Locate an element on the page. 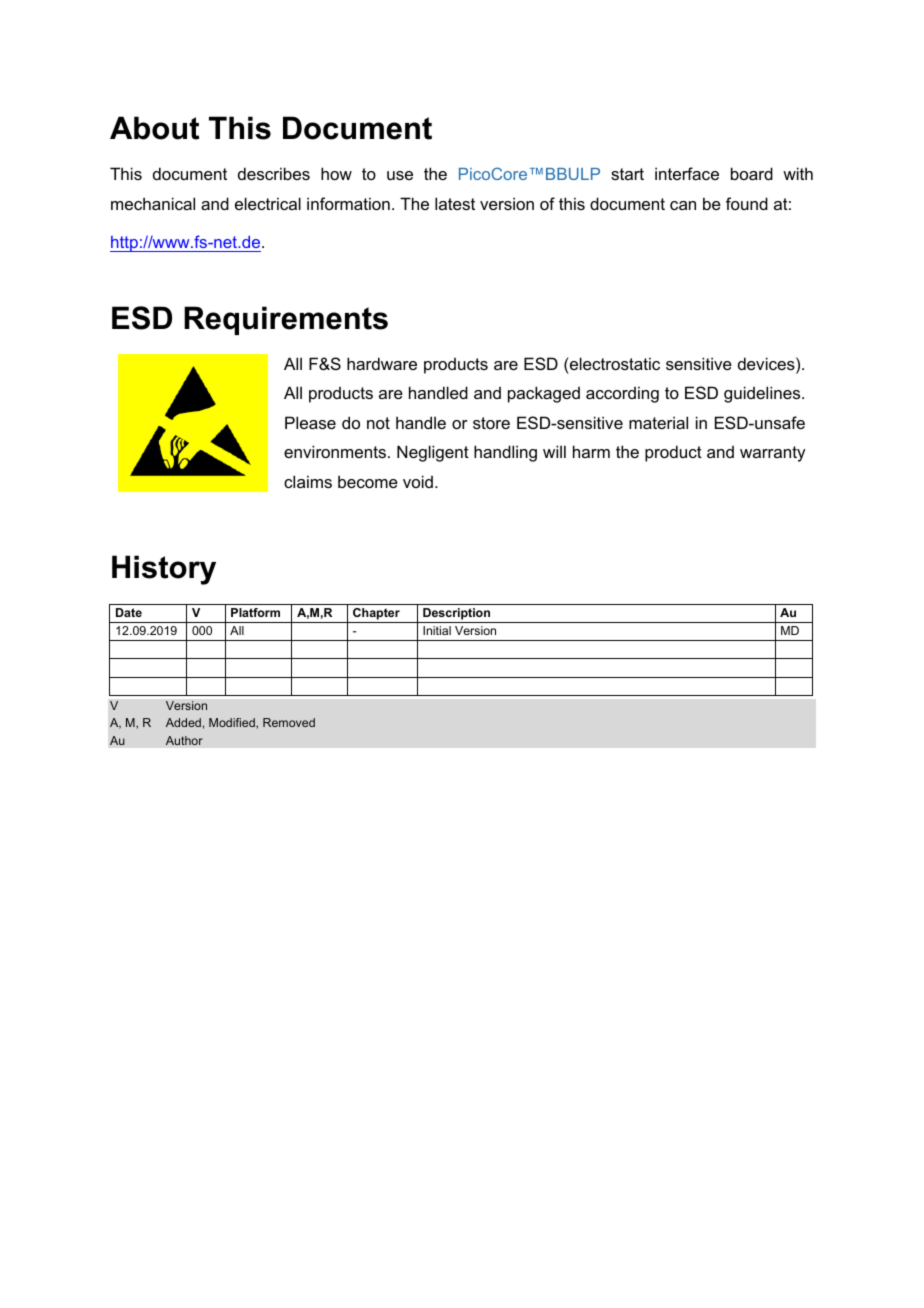 Image resolution: width=924 pixels, height=1308 pixels. Requirements is located at coordinates (286, 320).
